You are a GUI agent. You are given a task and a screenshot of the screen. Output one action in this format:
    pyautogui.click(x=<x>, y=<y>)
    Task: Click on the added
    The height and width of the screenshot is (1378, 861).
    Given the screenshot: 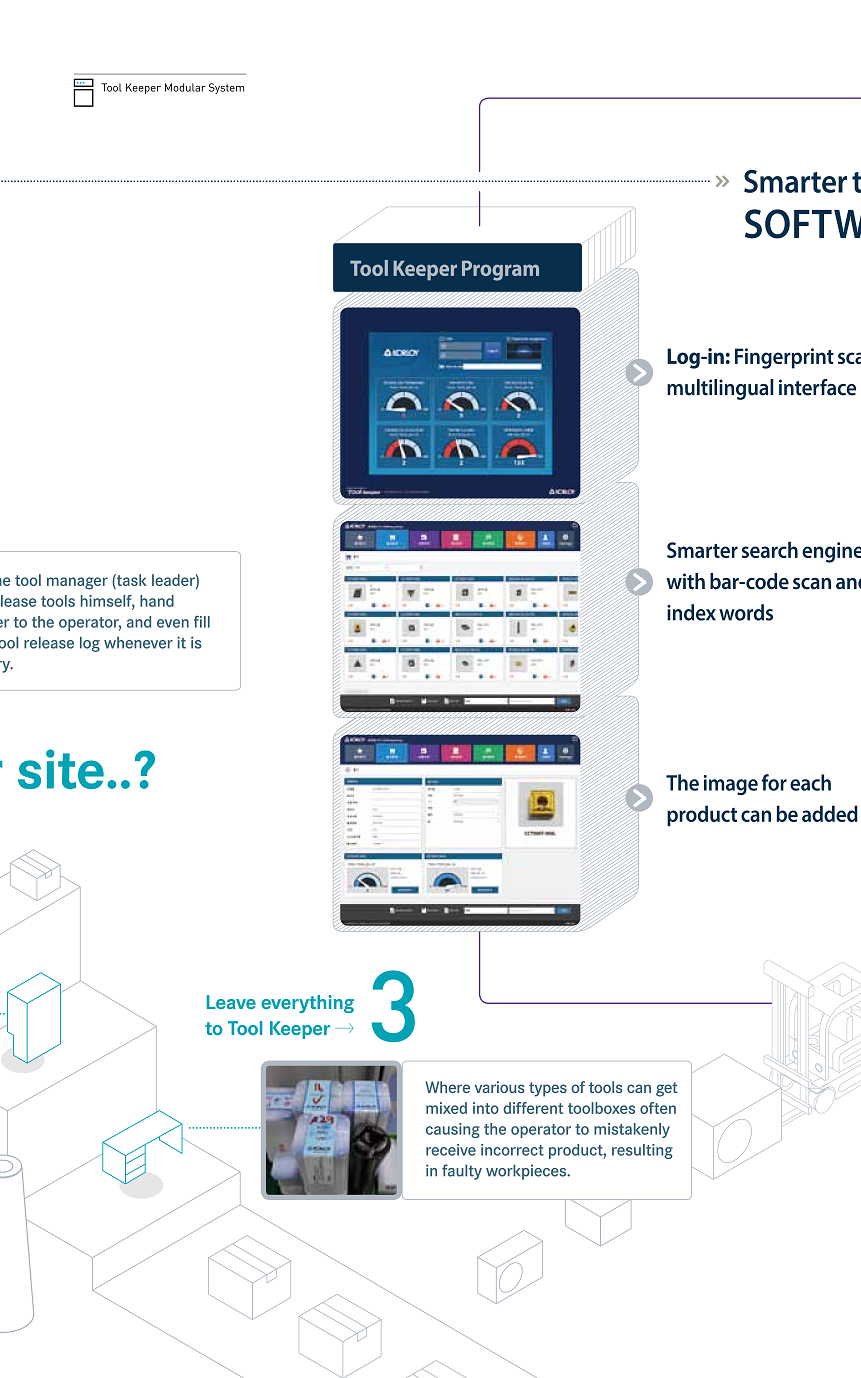 What is the action you would take?
    pyautogui.click(x=830, y=813)
